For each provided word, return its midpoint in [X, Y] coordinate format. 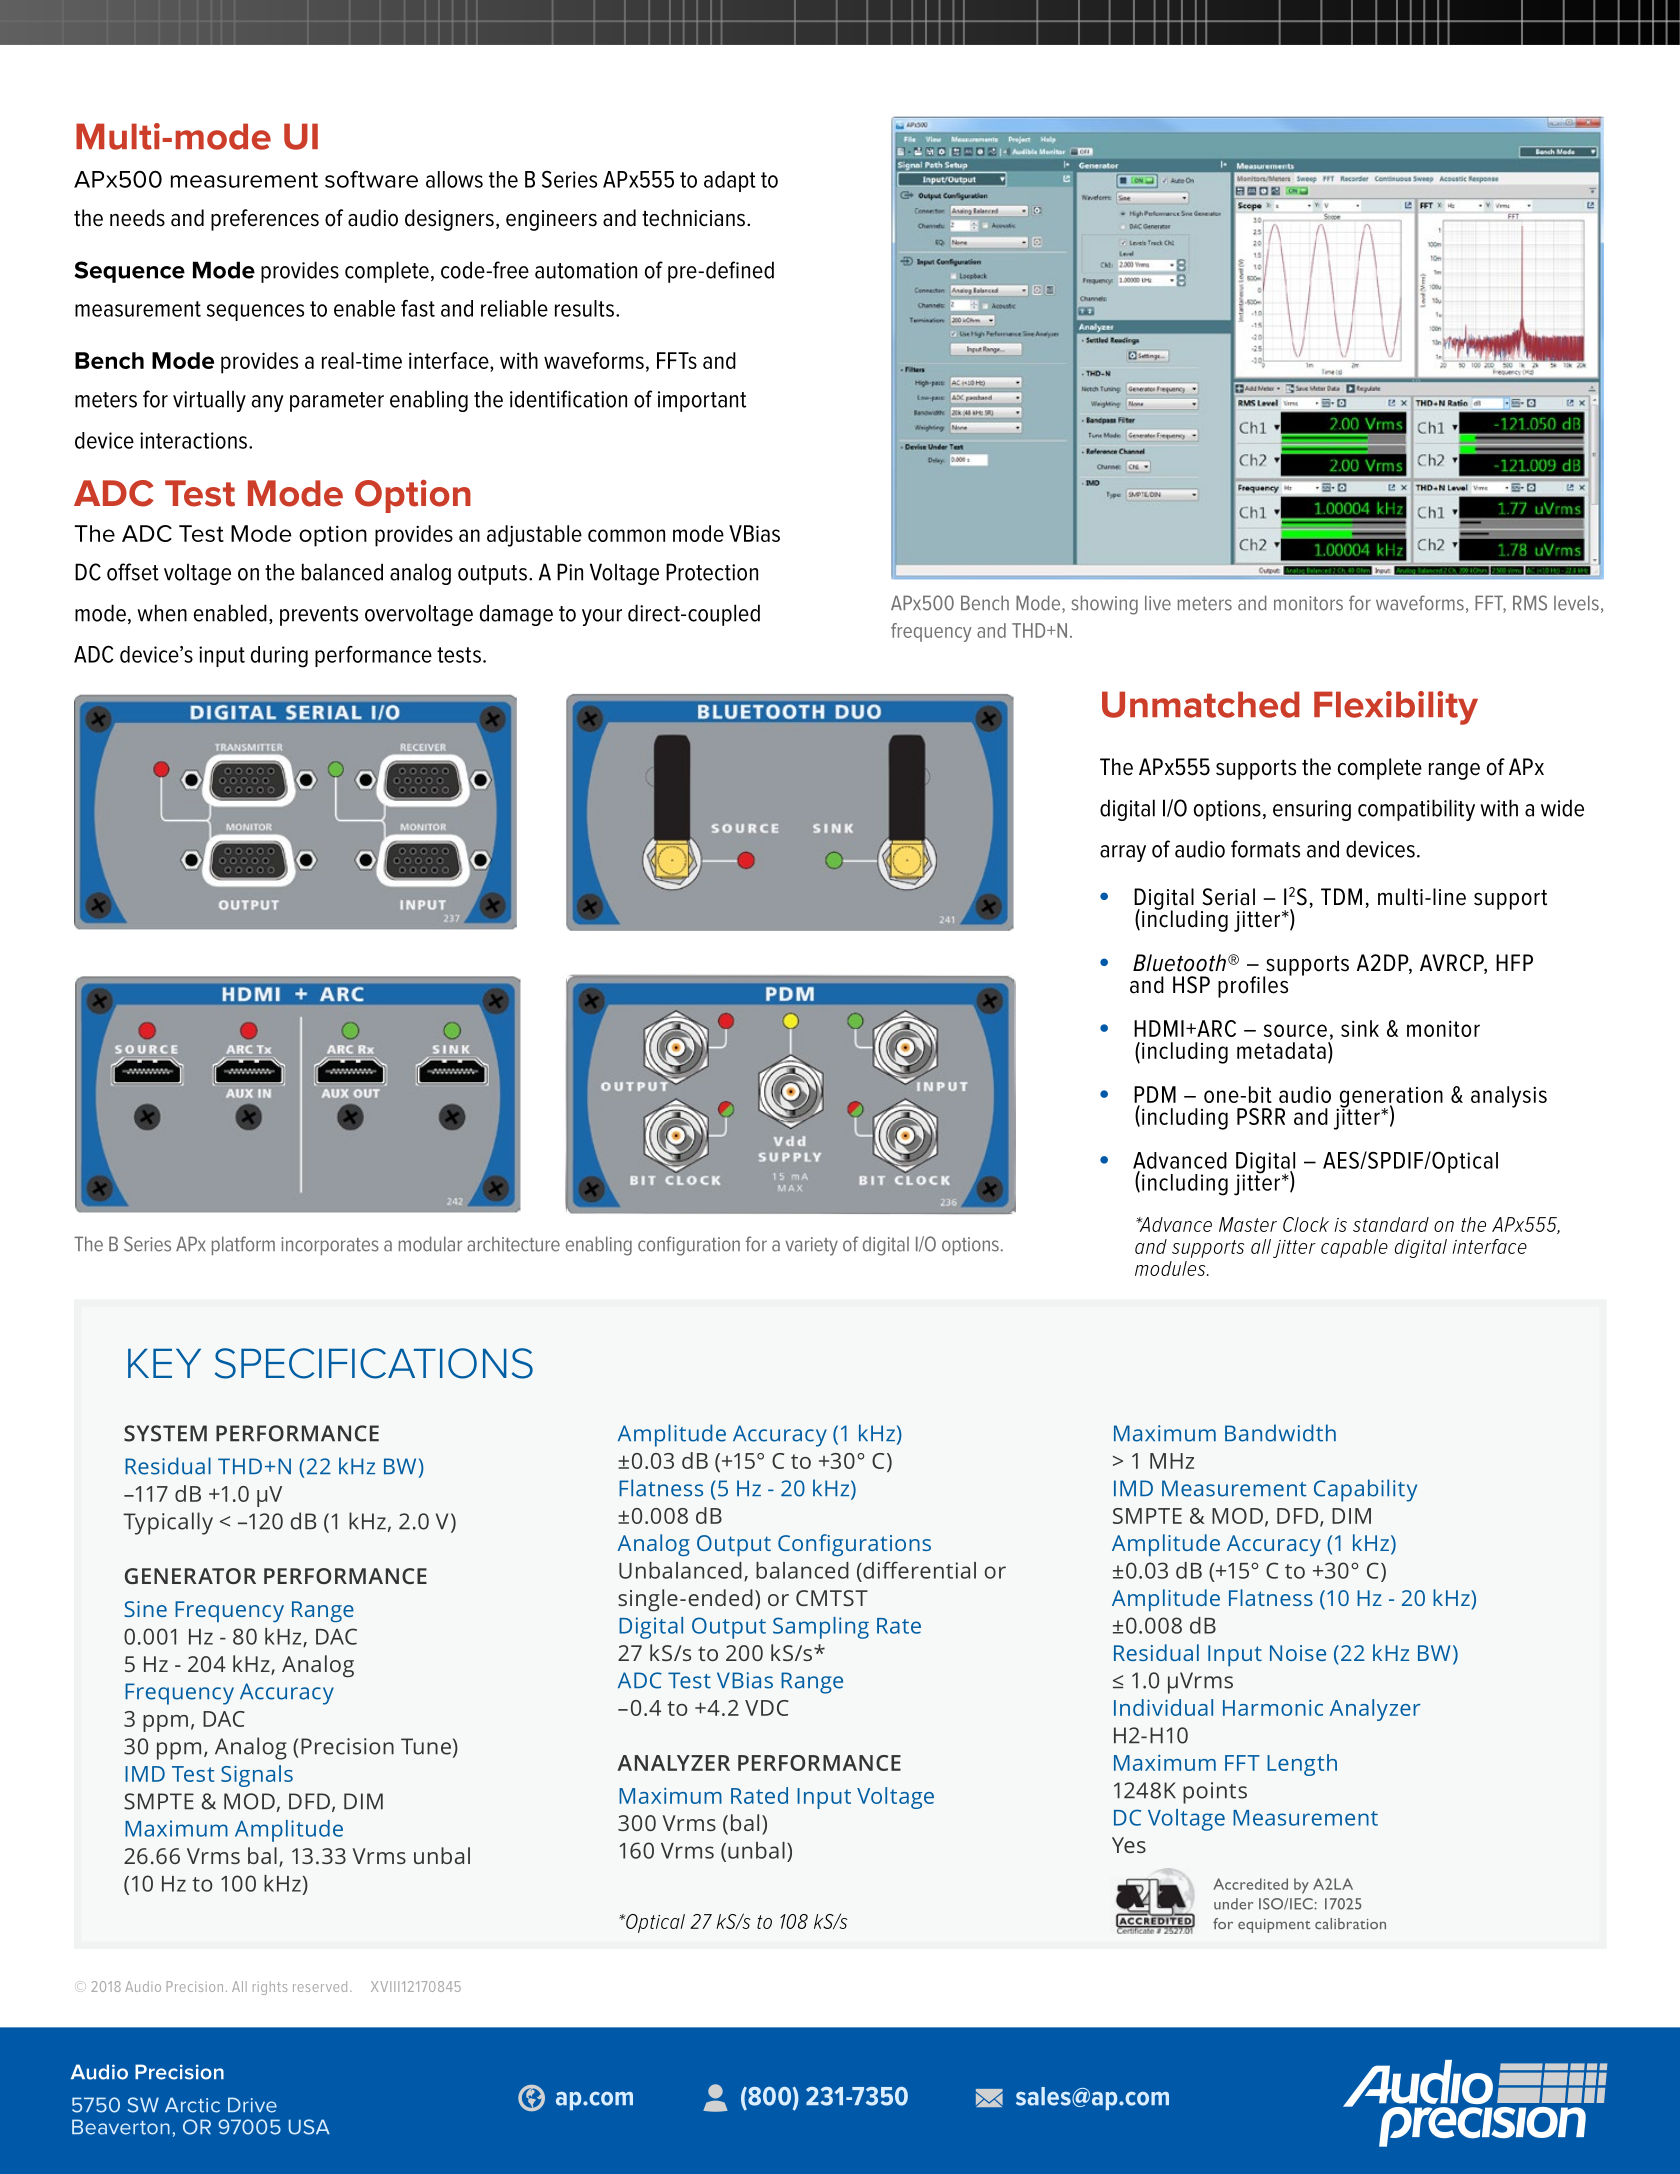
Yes [1129, 1845]
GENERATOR [190, 1576]
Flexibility [1396, 708]
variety [812, 1246]
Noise [1298, 1653]
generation [1390, 1098]
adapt [730, 181]
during [279, 657]
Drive [252, 2105]
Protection [712, 572]
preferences [265, 220]
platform [243, 1245]
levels [1576, 603]
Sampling [821, 1628]
